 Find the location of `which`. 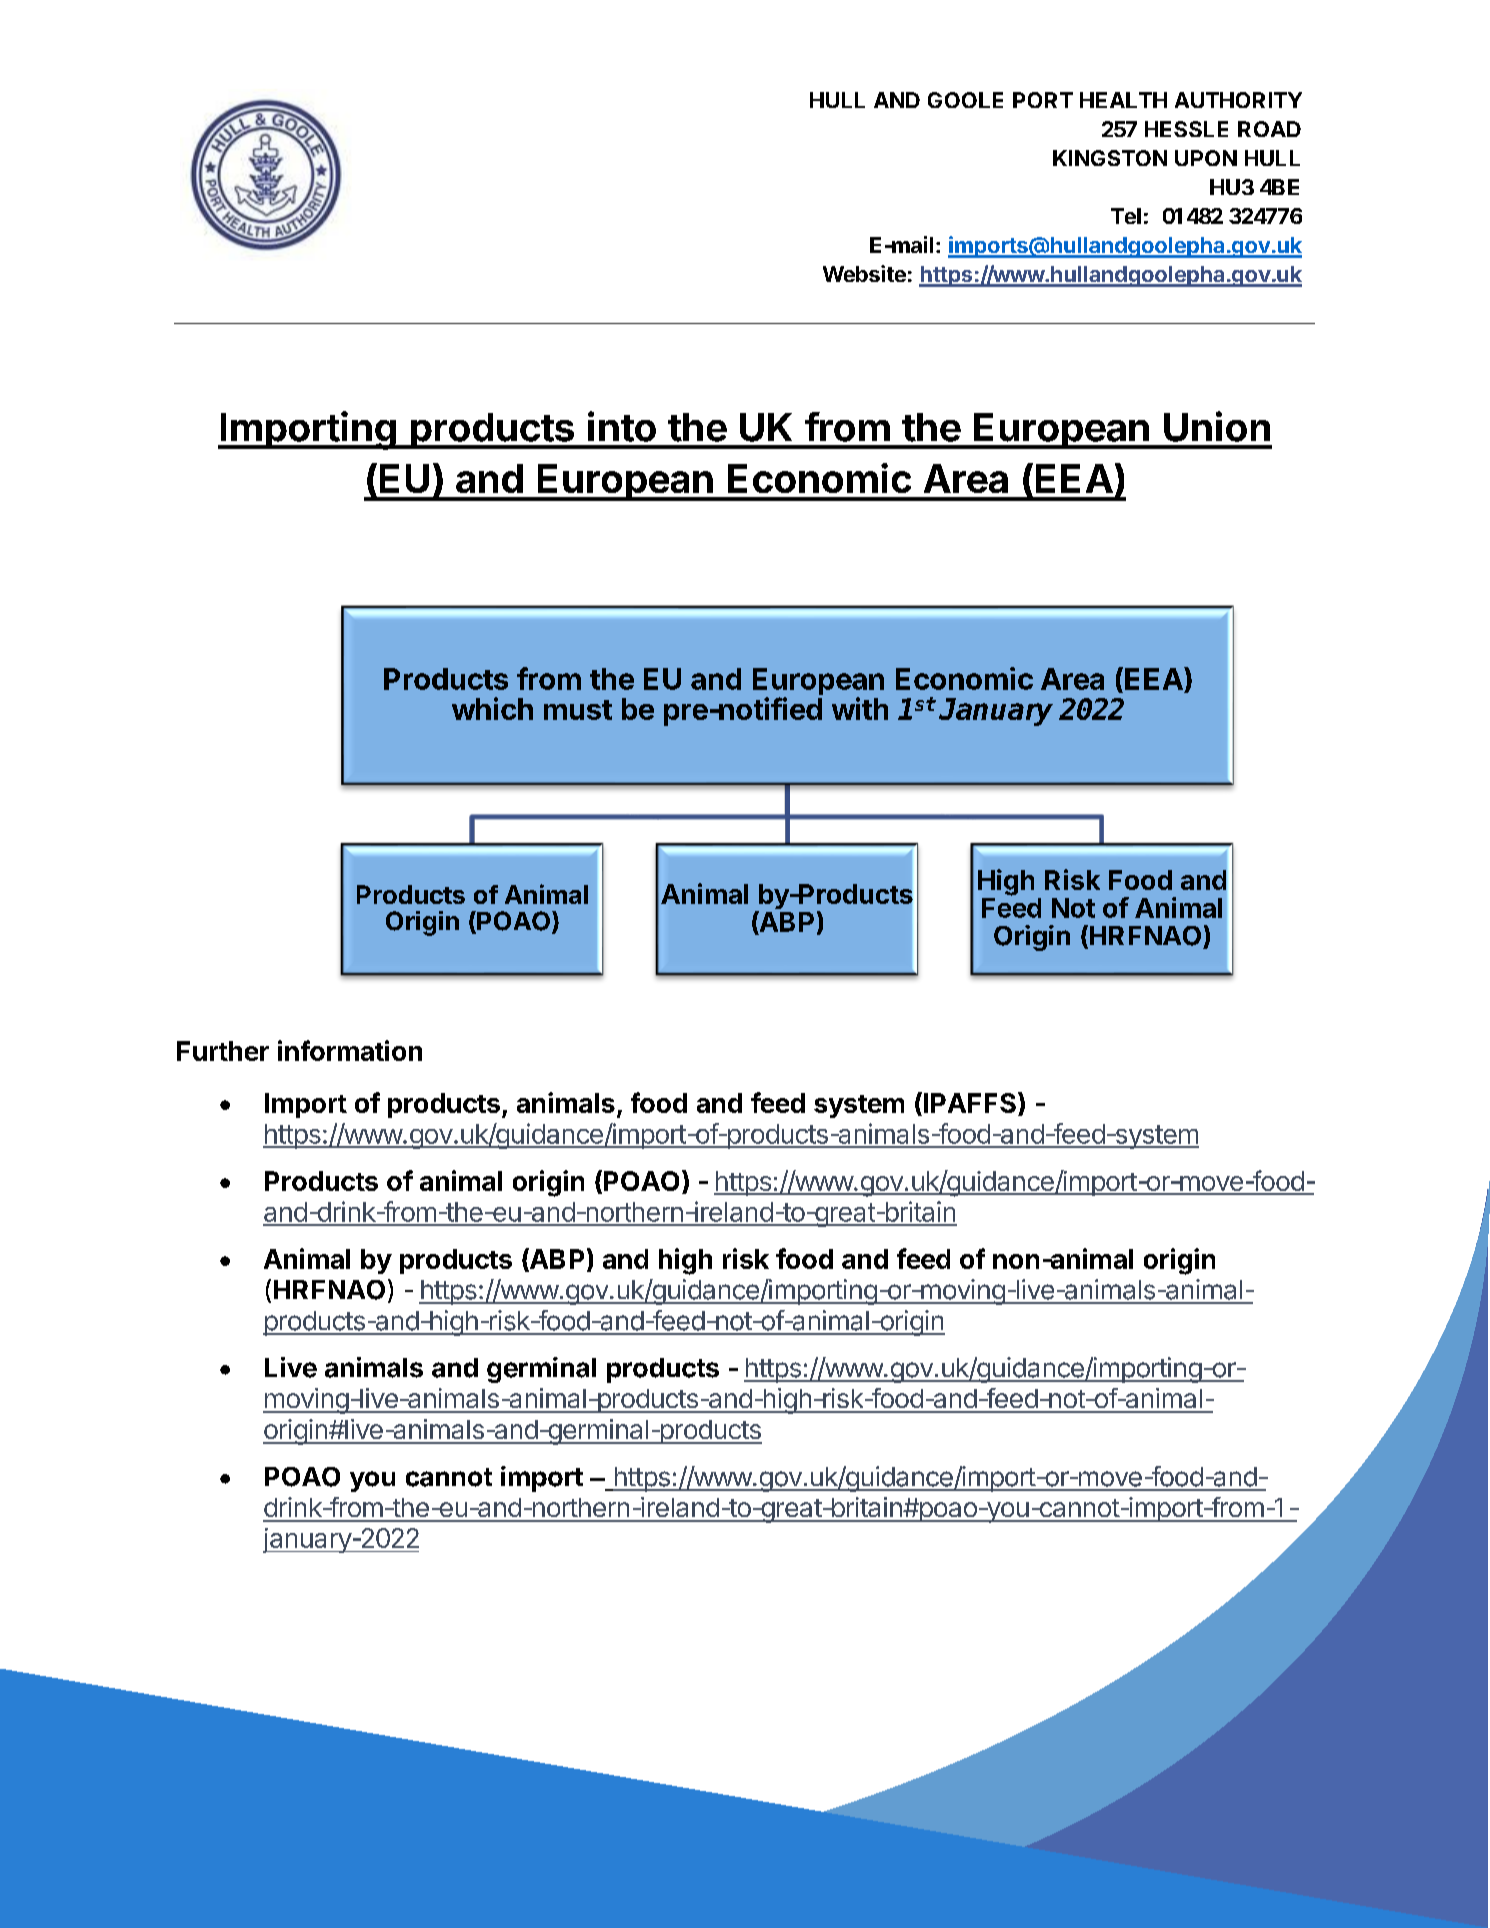

which is located at coordinates (492, 708).
